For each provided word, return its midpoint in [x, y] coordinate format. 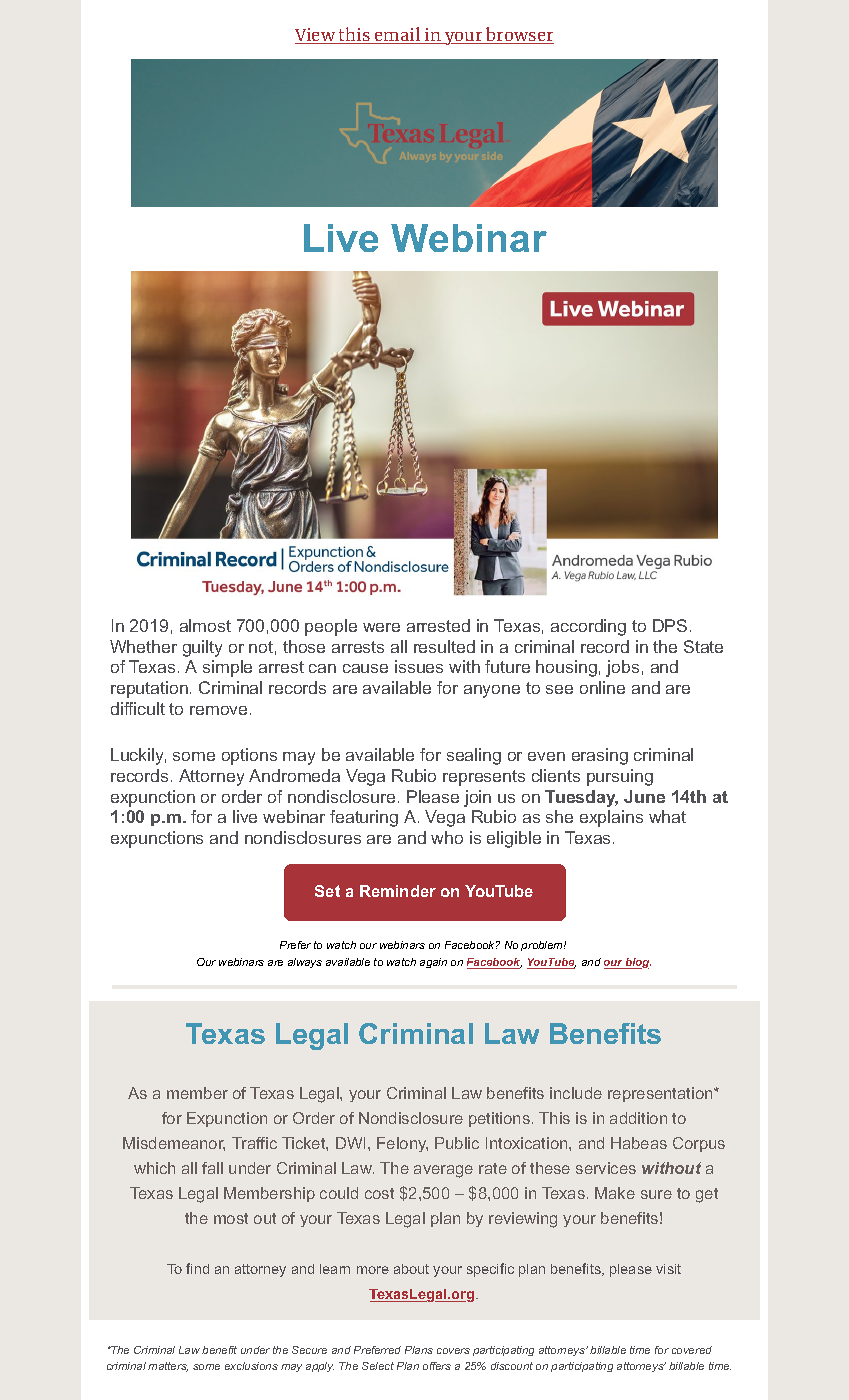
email [398, 35]
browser [519, 35]
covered [692, 1350]
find [197, 1268]
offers [437, 1366]
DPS [670, 625]
